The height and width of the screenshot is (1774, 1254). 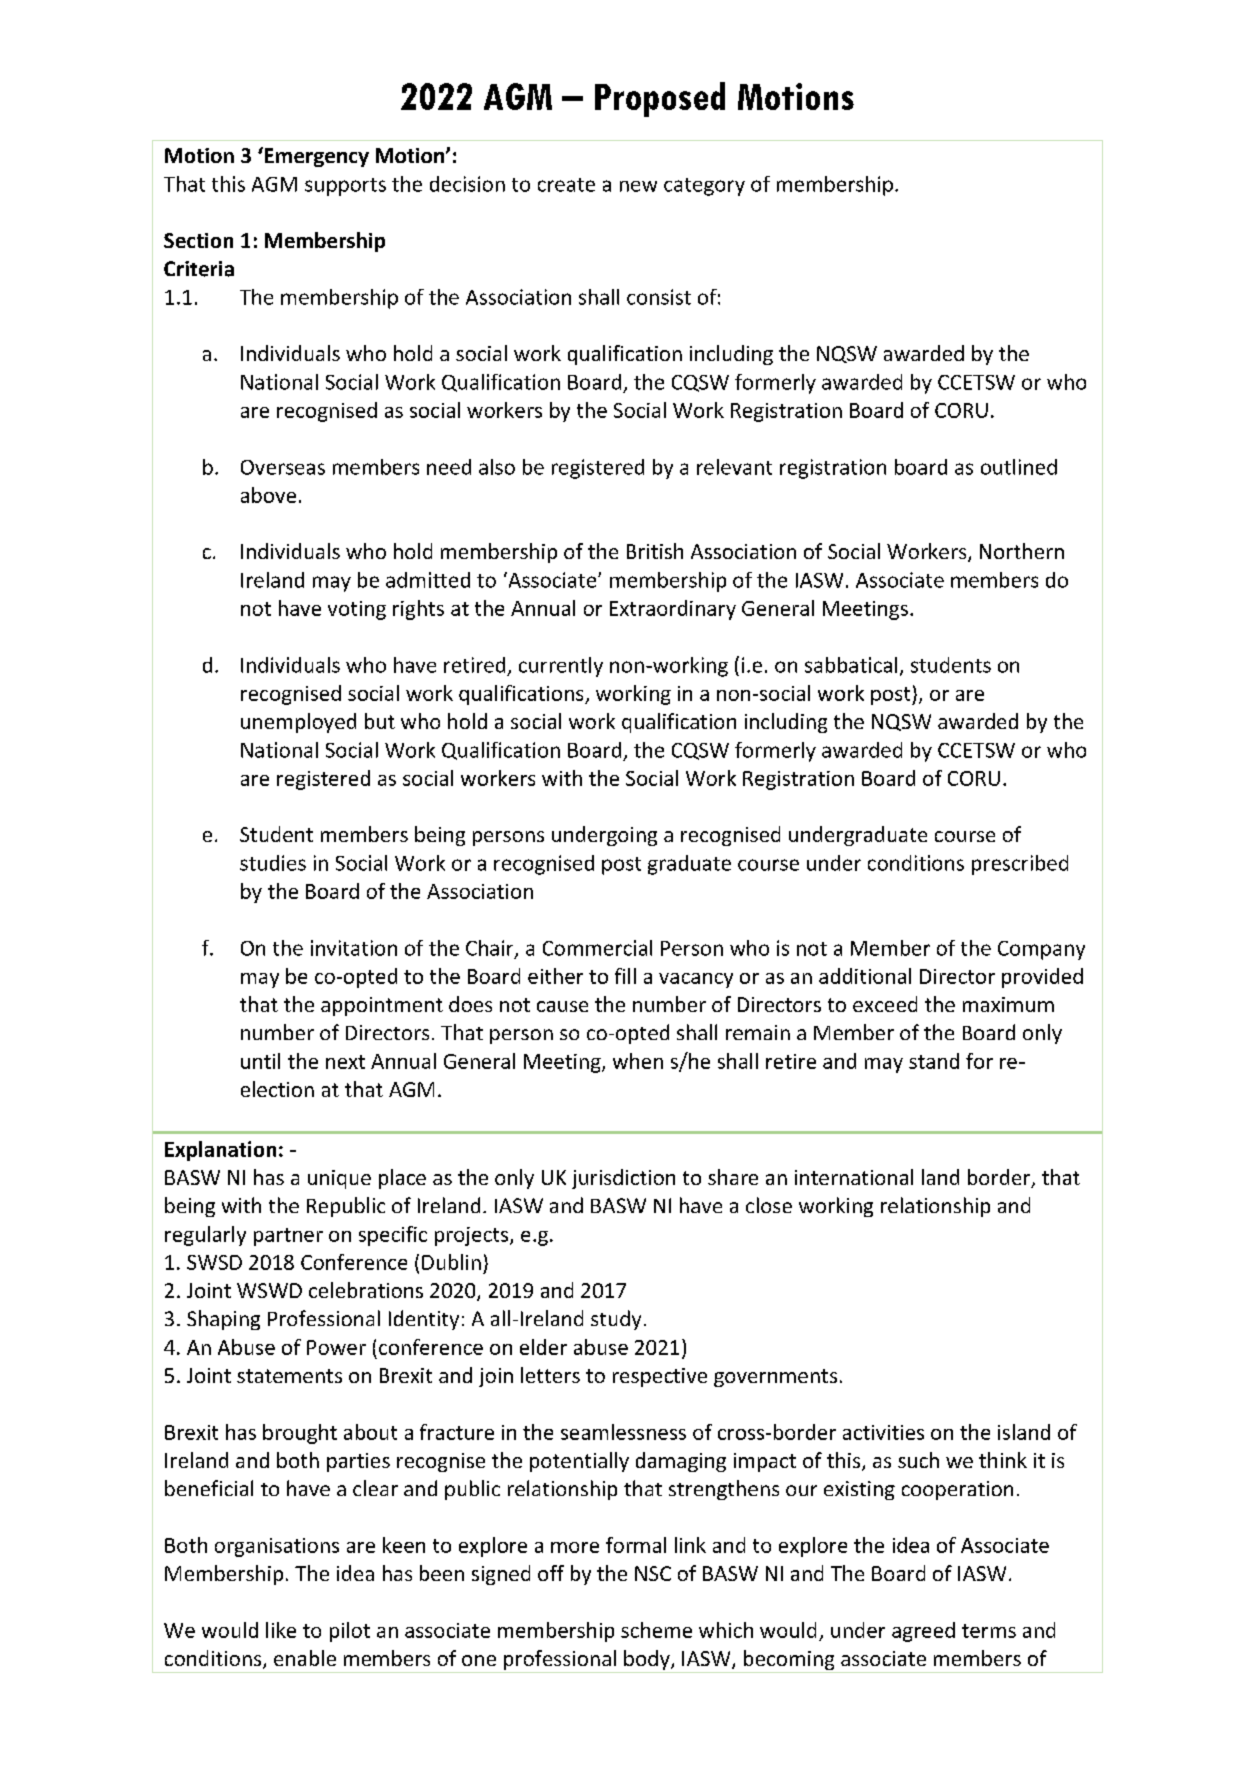 What do you see at coordinates (281, 1630) in the screenshot?
I see `like` at bounding box center [281, 1630].
